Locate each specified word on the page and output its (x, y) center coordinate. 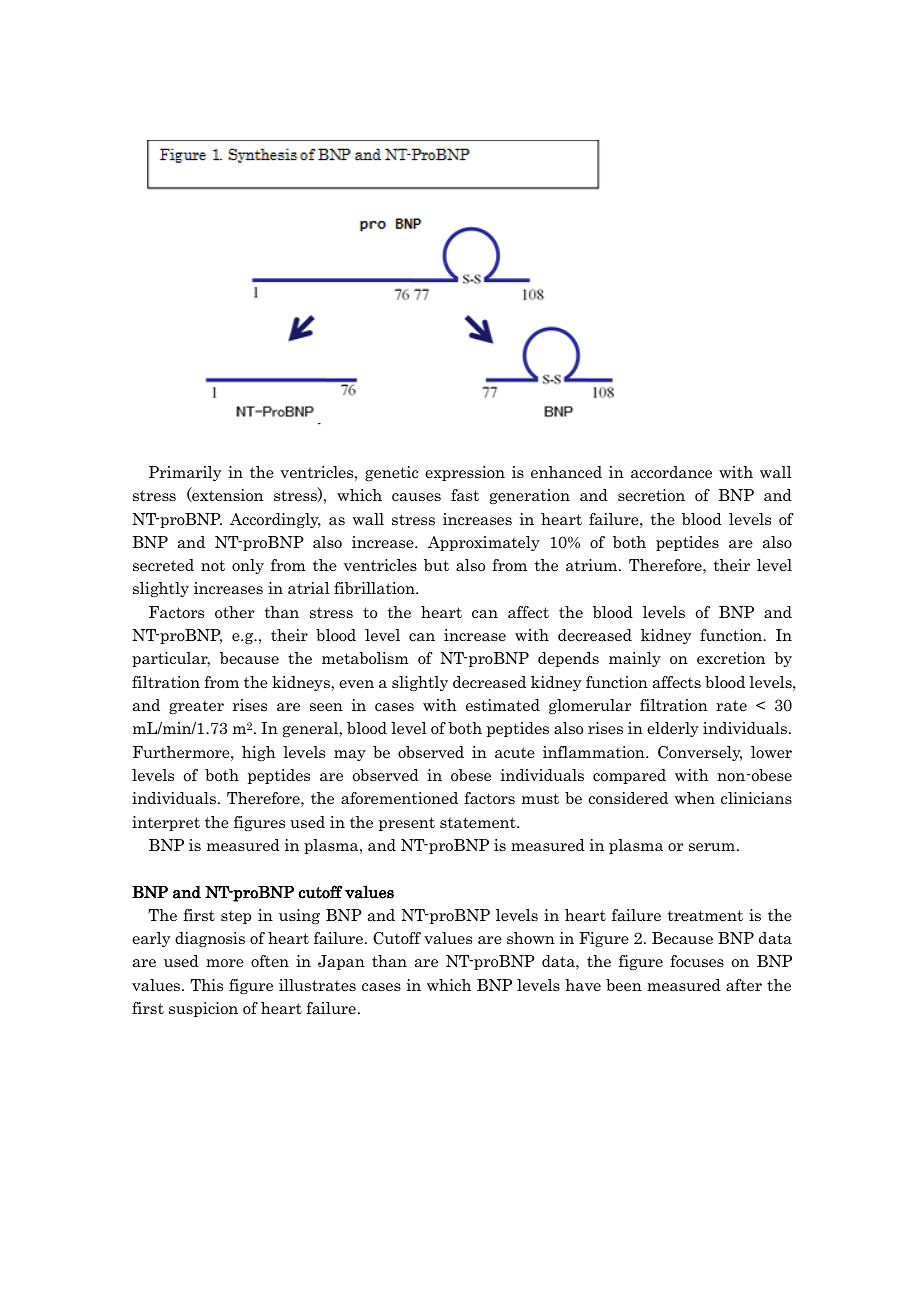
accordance (671, 472)
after (744, 985)
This (206, 985)
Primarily (185, 473)
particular (171, 659)
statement (479, 822)
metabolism (365, 658)
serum (712, 847)
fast (465, 495)
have (583, 985)
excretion (731, 658)
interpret (166, 823)
